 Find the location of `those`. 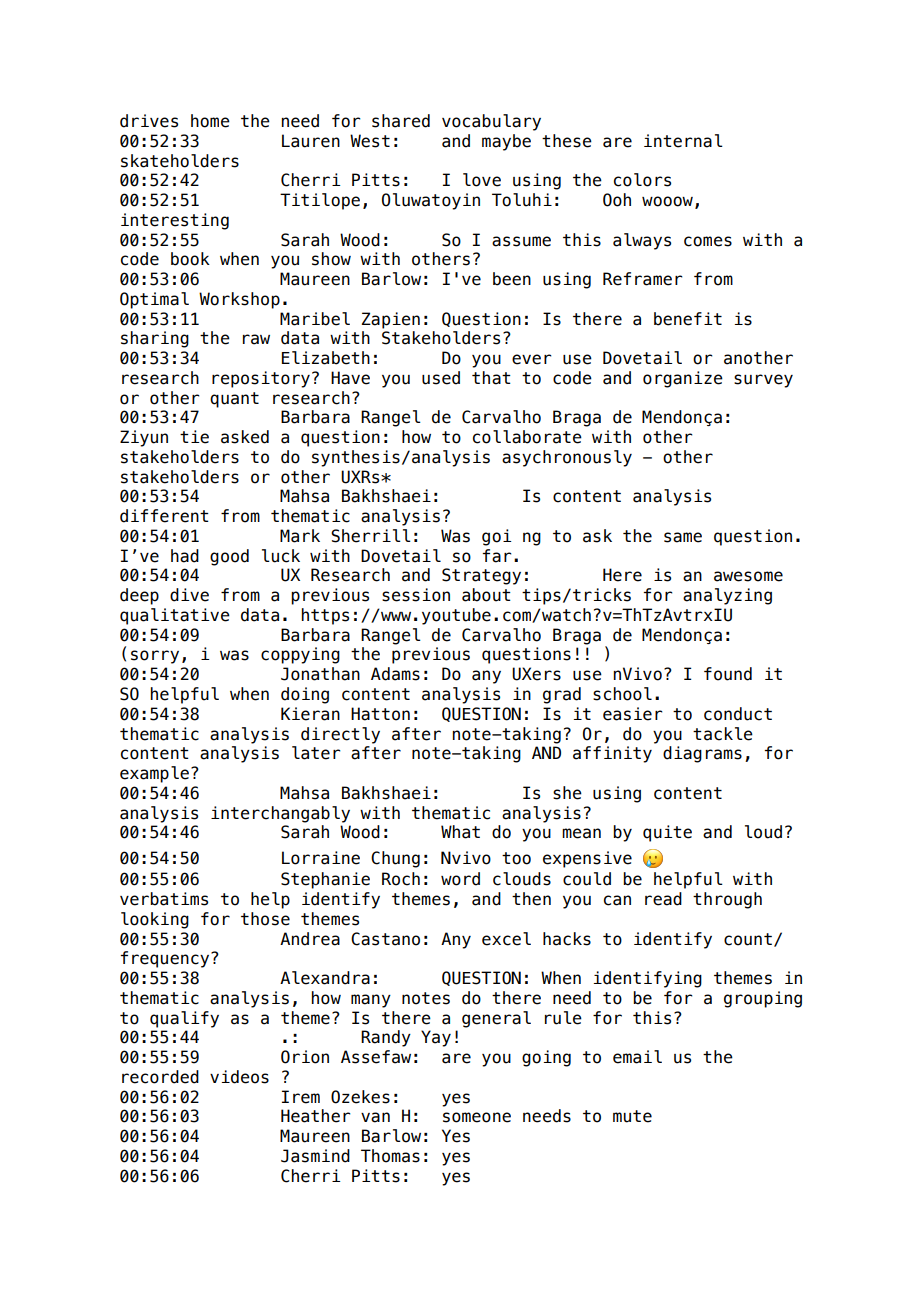

those is located at coordinates (265, 919).
